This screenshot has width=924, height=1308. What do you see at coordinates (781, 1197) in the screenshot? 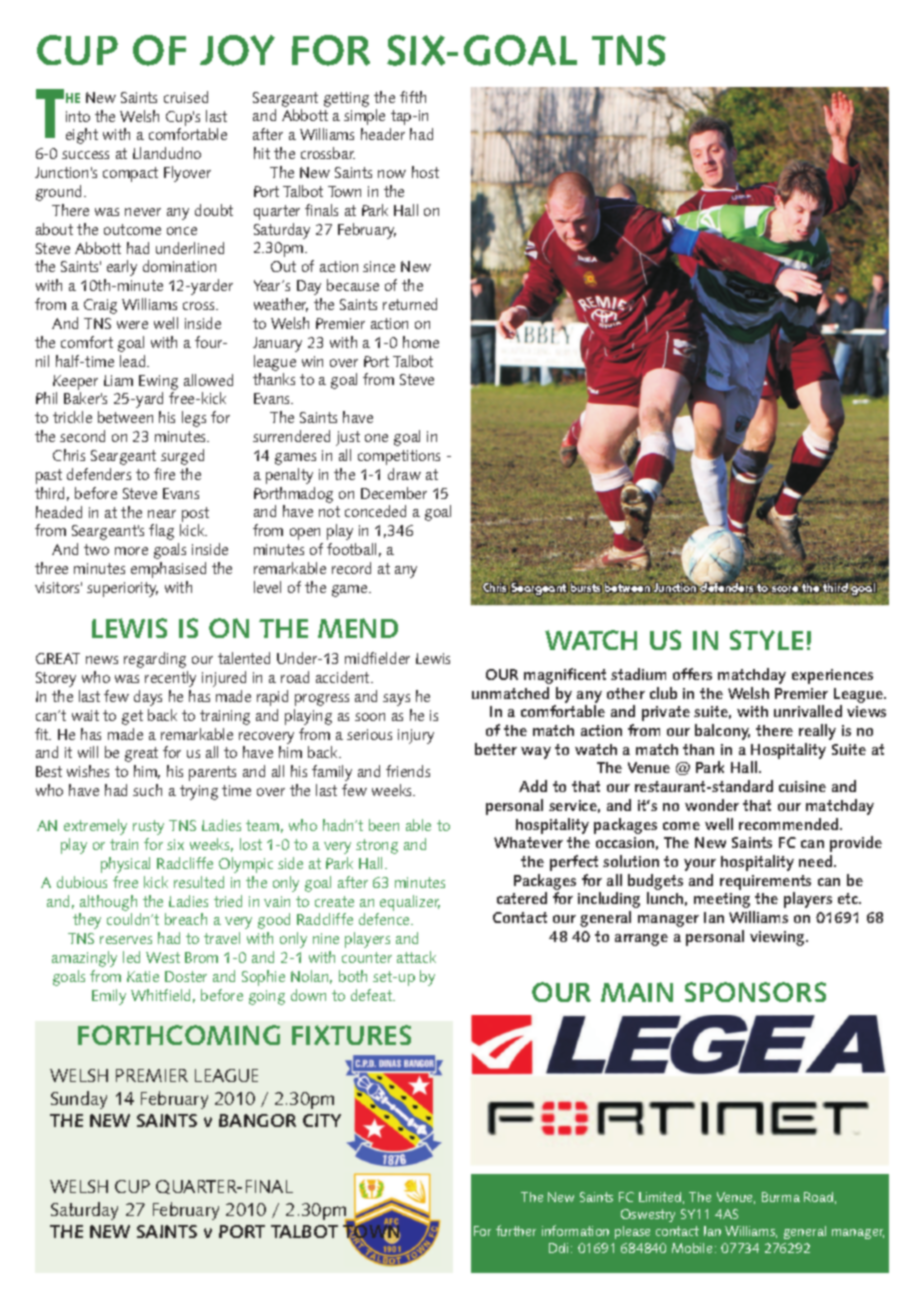
I see `Burma` at bounding box center [781, 1197].
